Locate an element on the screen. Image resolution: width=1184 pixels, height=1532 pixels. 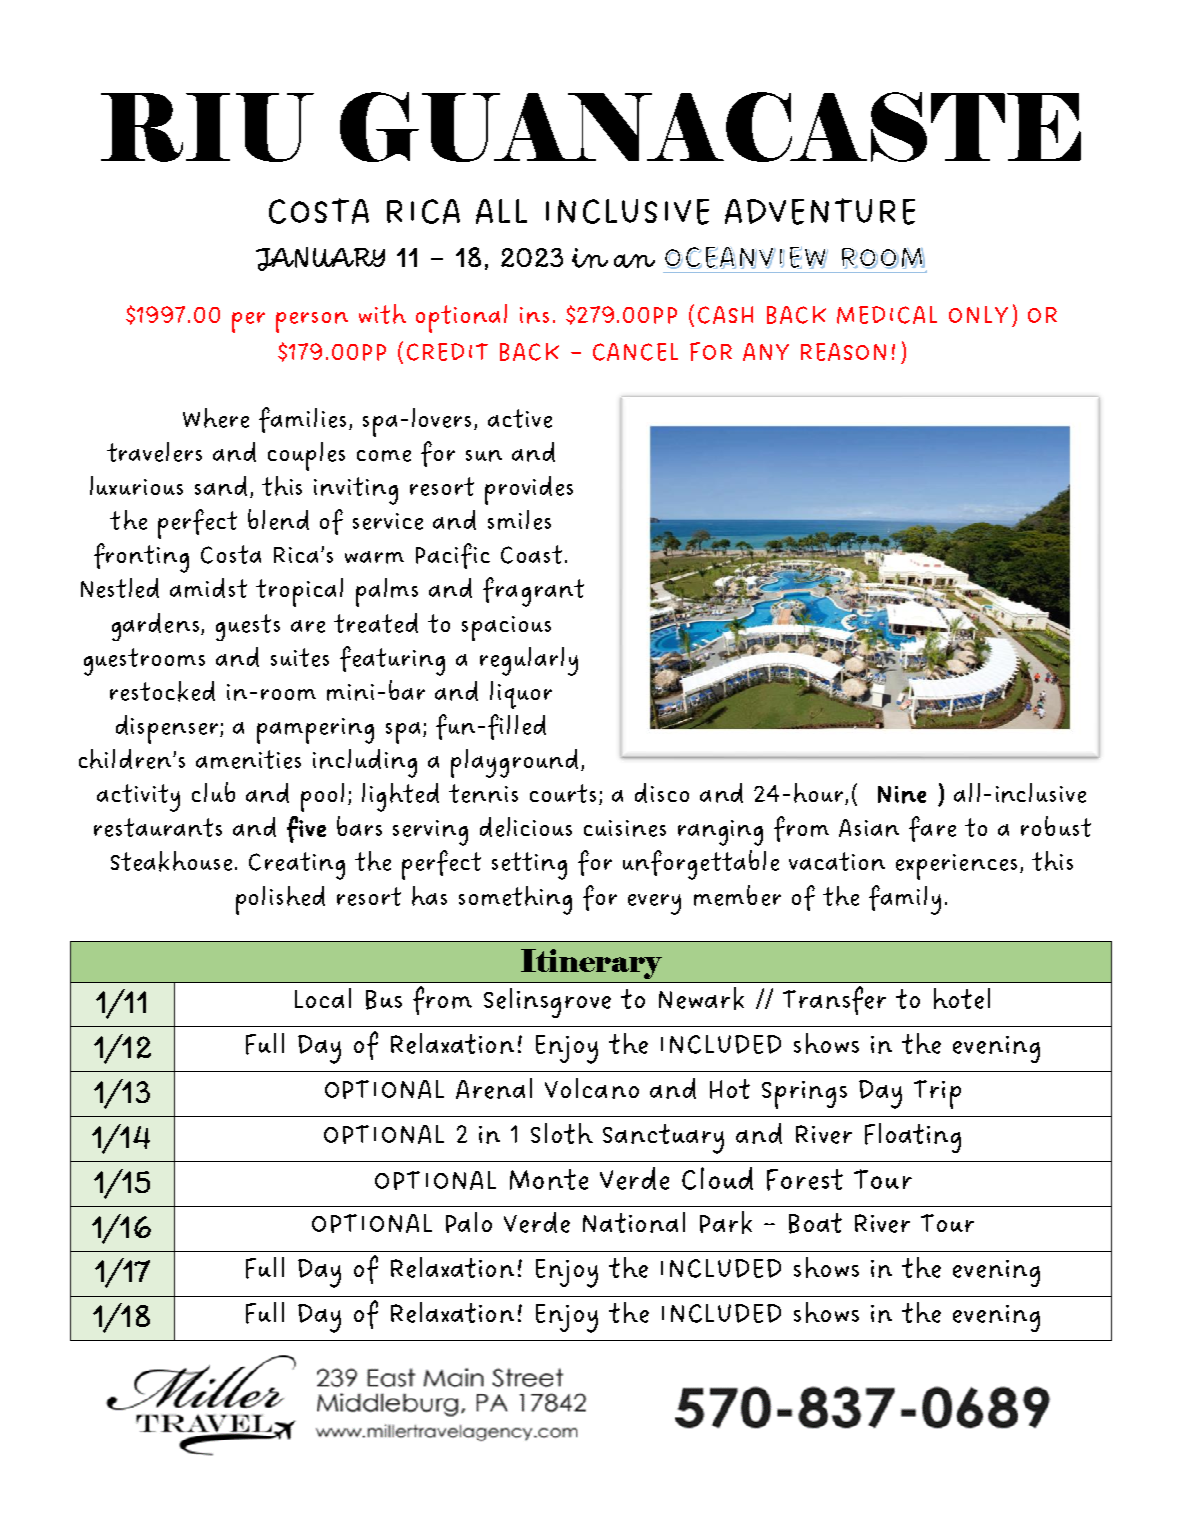
Palo is located at coordinates (469, 1222).
